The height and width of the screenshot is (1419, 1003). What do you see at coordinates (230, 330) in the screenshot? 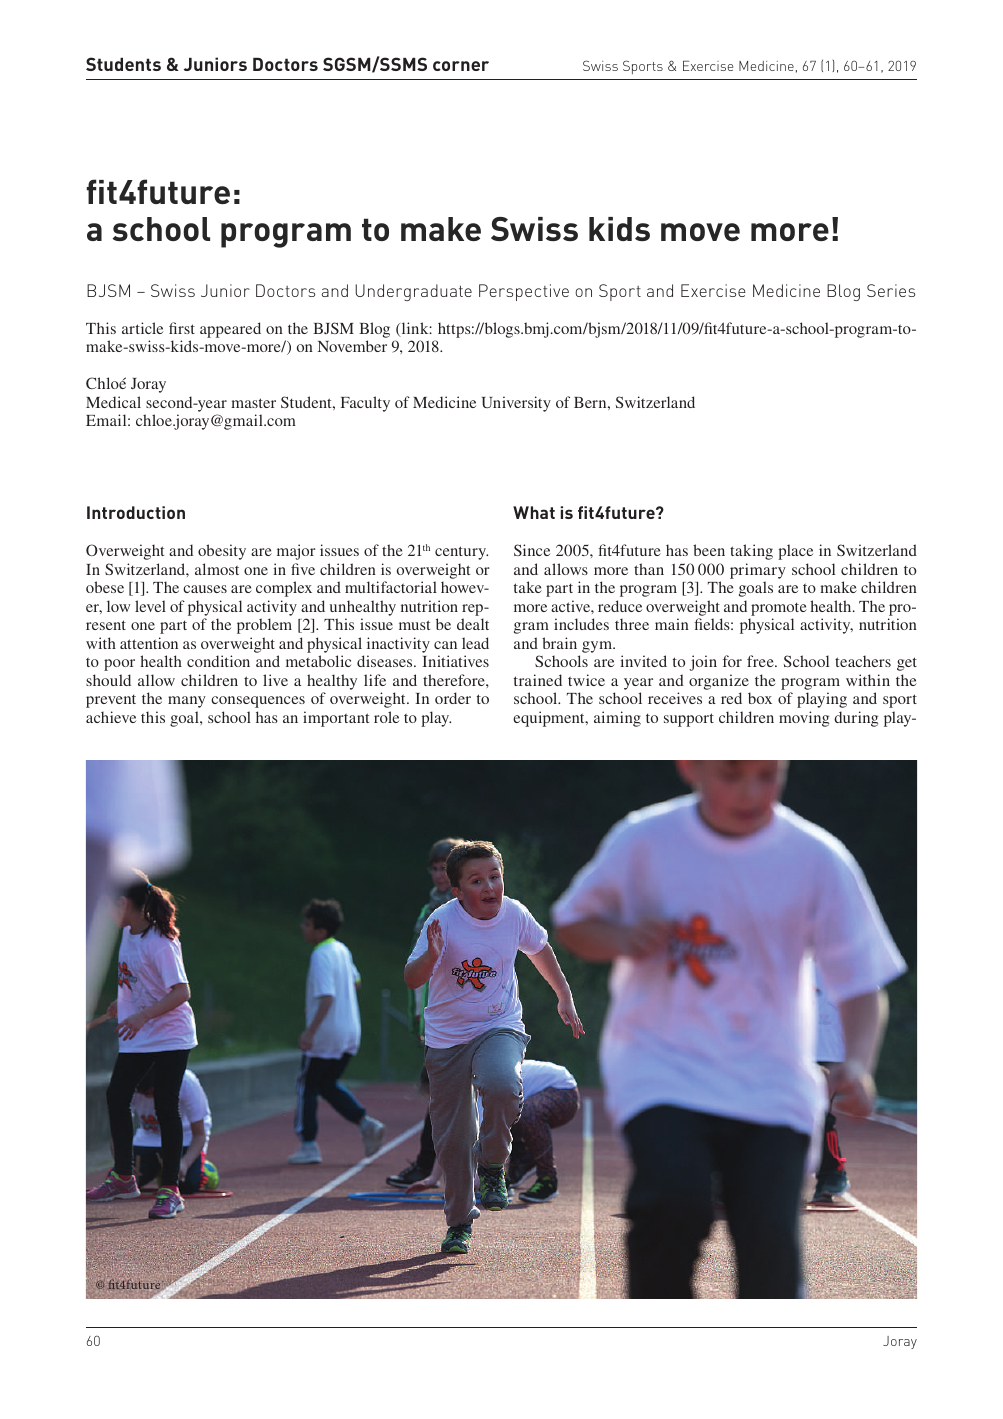
I see `appeared` at bounding box center [230, 330].
